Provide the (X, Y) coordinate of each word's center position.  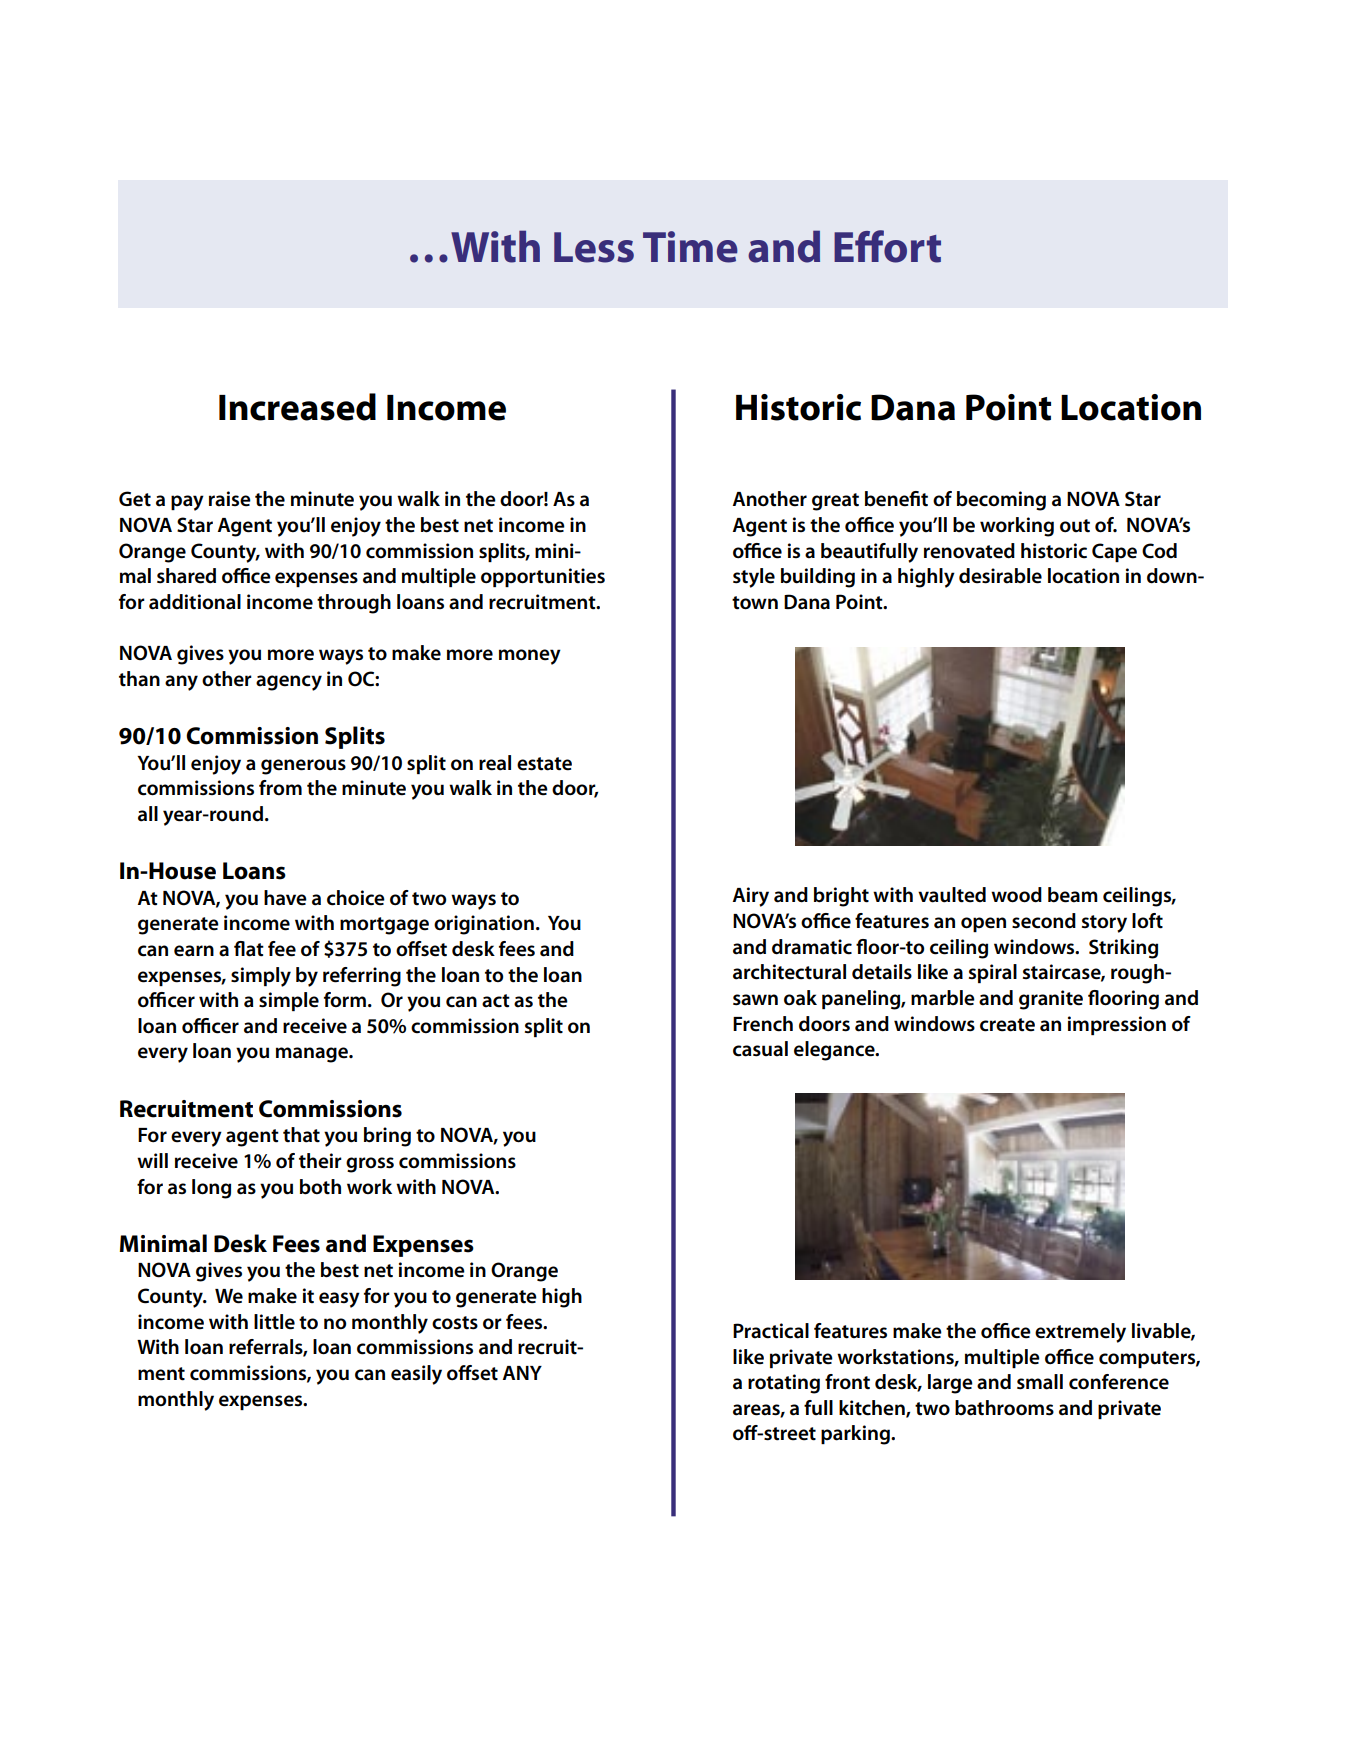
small (1040, 1382)
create (1007, 1025)
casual (760, 1049)
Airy (750, 897)
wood (1016, 895)
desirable (1000, 576)
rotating (784, 1384)
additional (195, 602)
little (274, 1322)
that (301, 1135)
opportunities (543, 577)
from (280, 787)
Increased (297, 407)
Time (690, 247)
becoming (1001, 501)
